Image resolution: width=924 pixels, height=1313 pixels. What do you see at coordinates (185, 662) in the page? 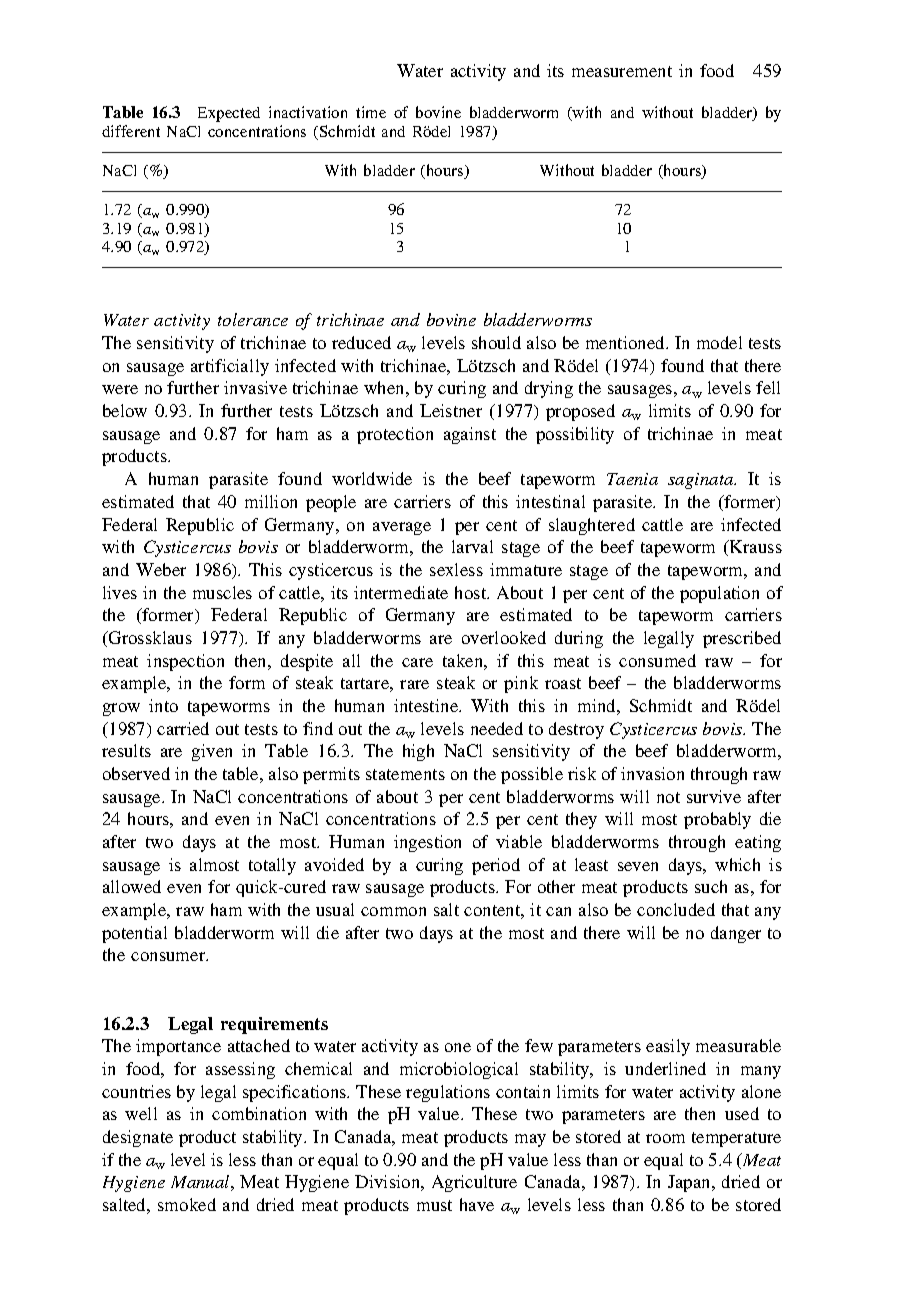
I see `inspection` at bounding box center [185, 662].
